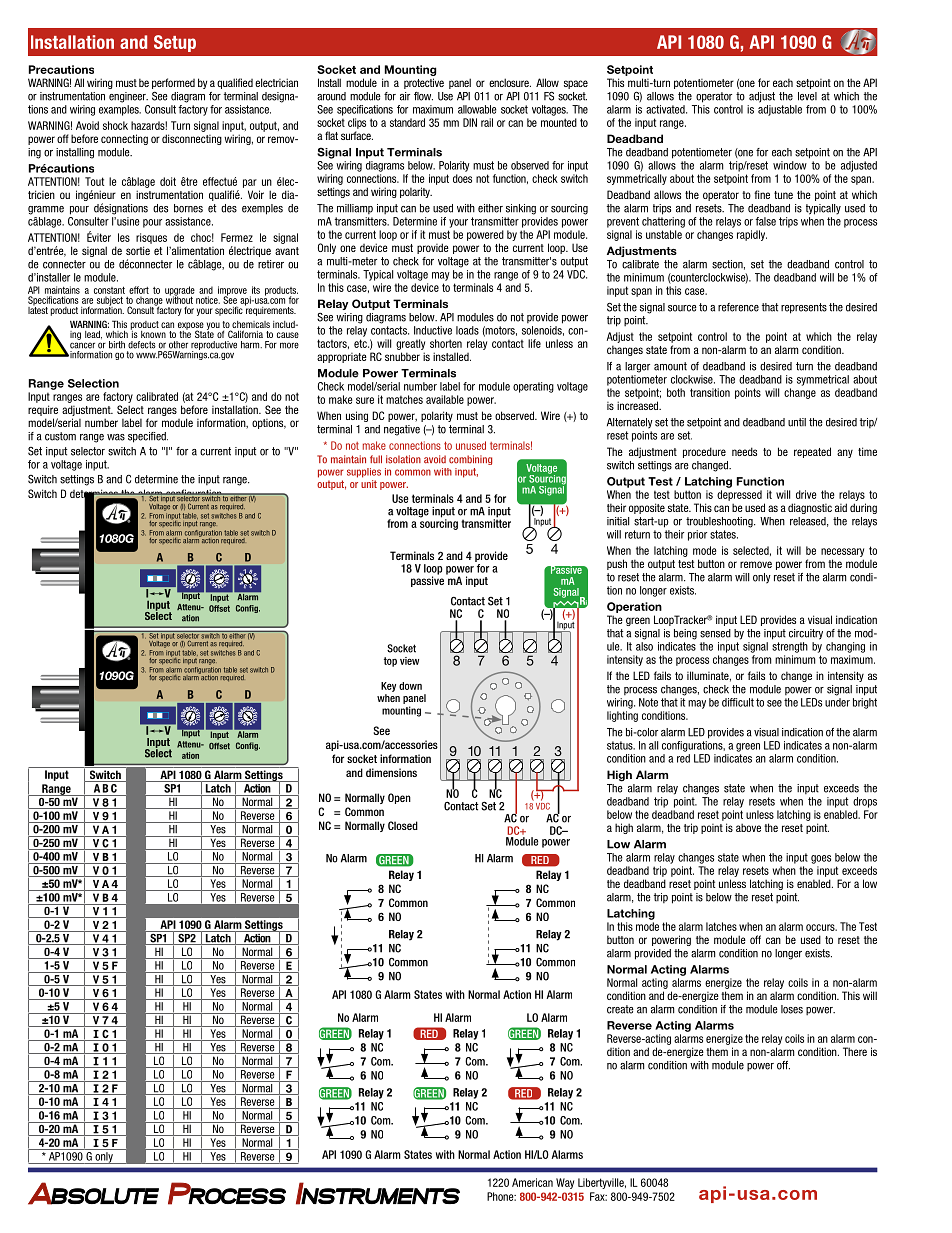 The image size is (952, 1233). Describe the element at coordinates (82, 345) in the screenshot. I see `cancer` at that location.
